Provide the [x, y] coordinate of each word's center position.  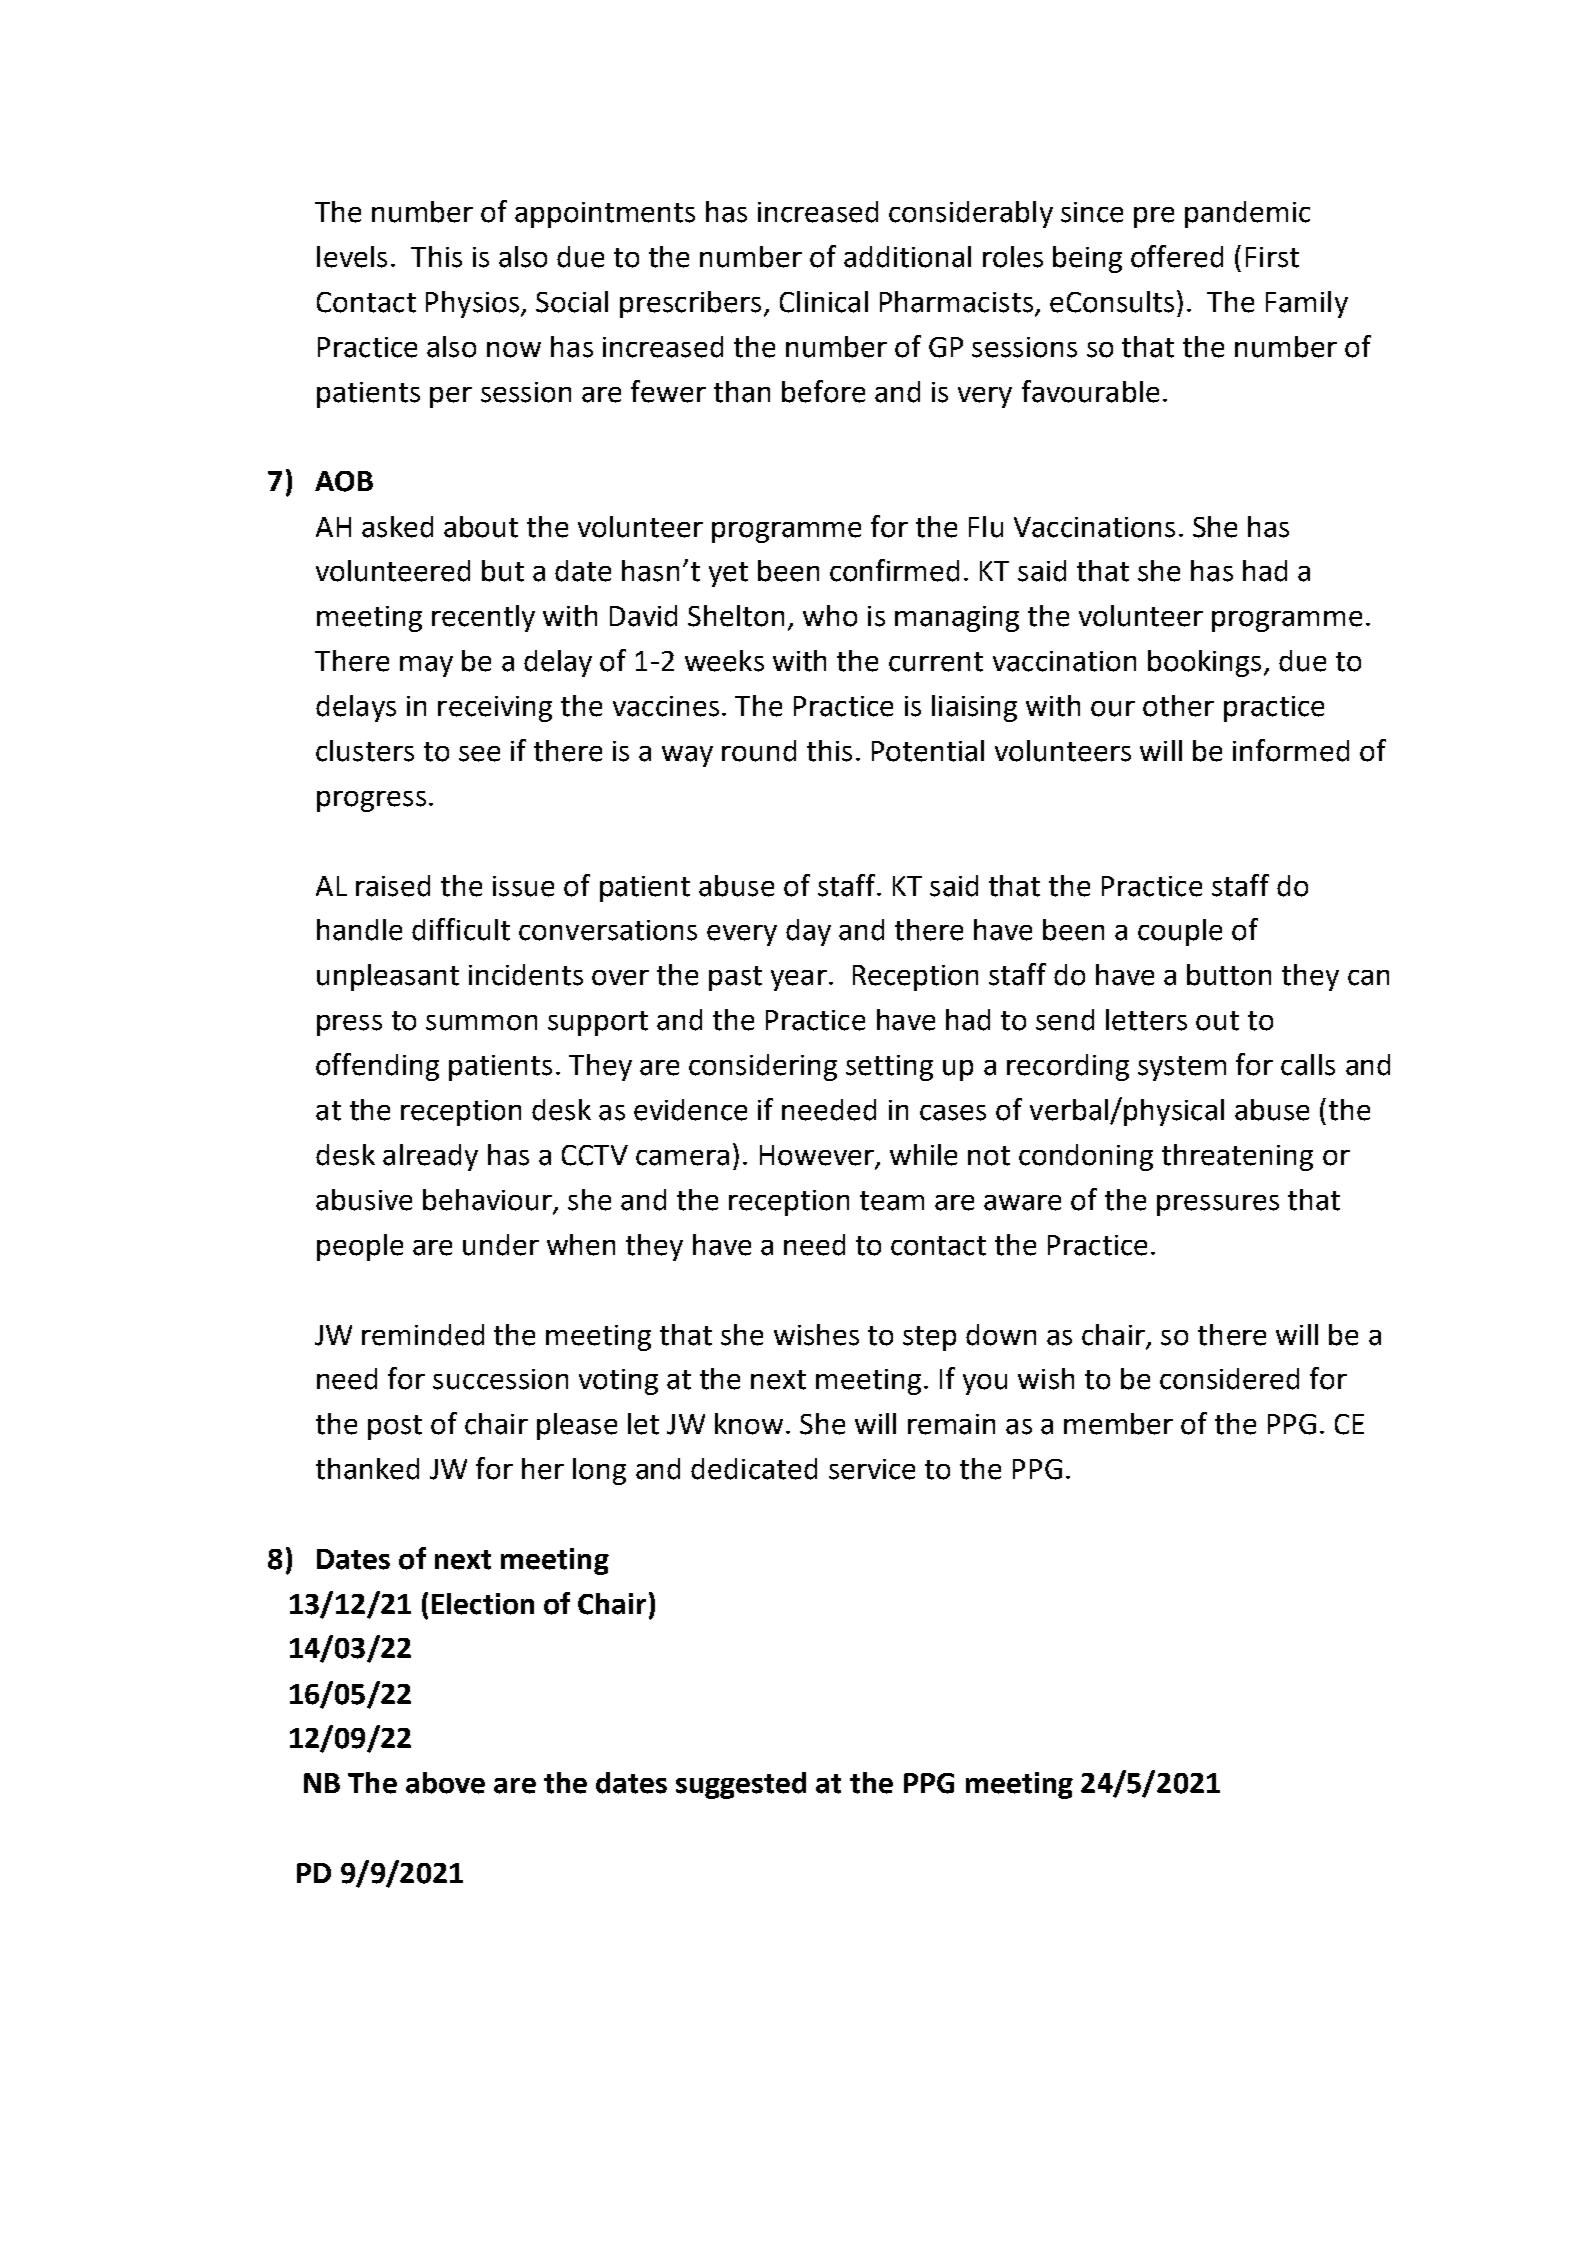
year [799, 980]
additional [907, 257]
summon [481, 1023]
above [445, 1783]
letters [1146, 1020]
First [1272, 257]
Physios [474, 304]
